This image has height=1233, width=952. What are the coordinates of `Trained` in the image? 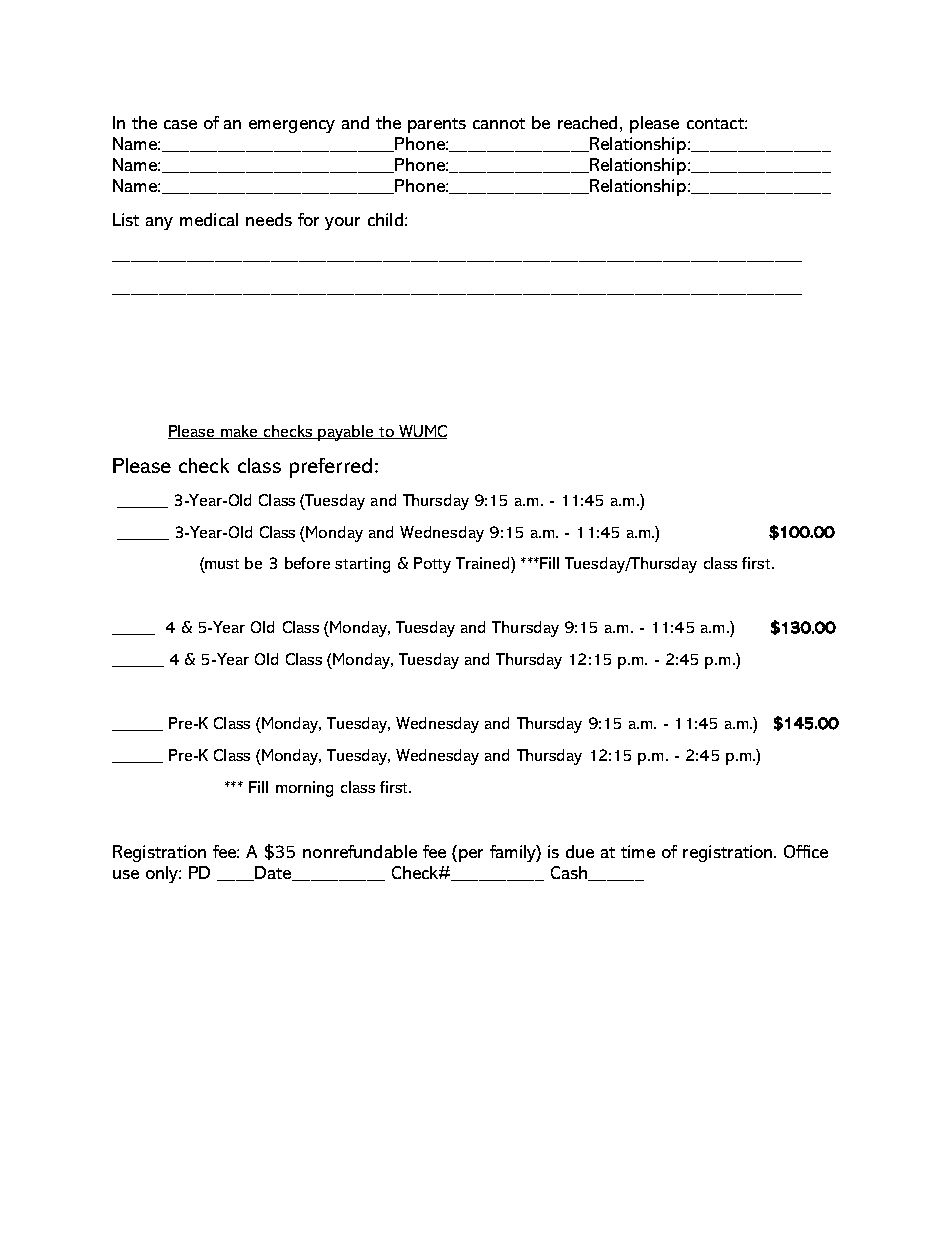 It's located at (484, 563).
